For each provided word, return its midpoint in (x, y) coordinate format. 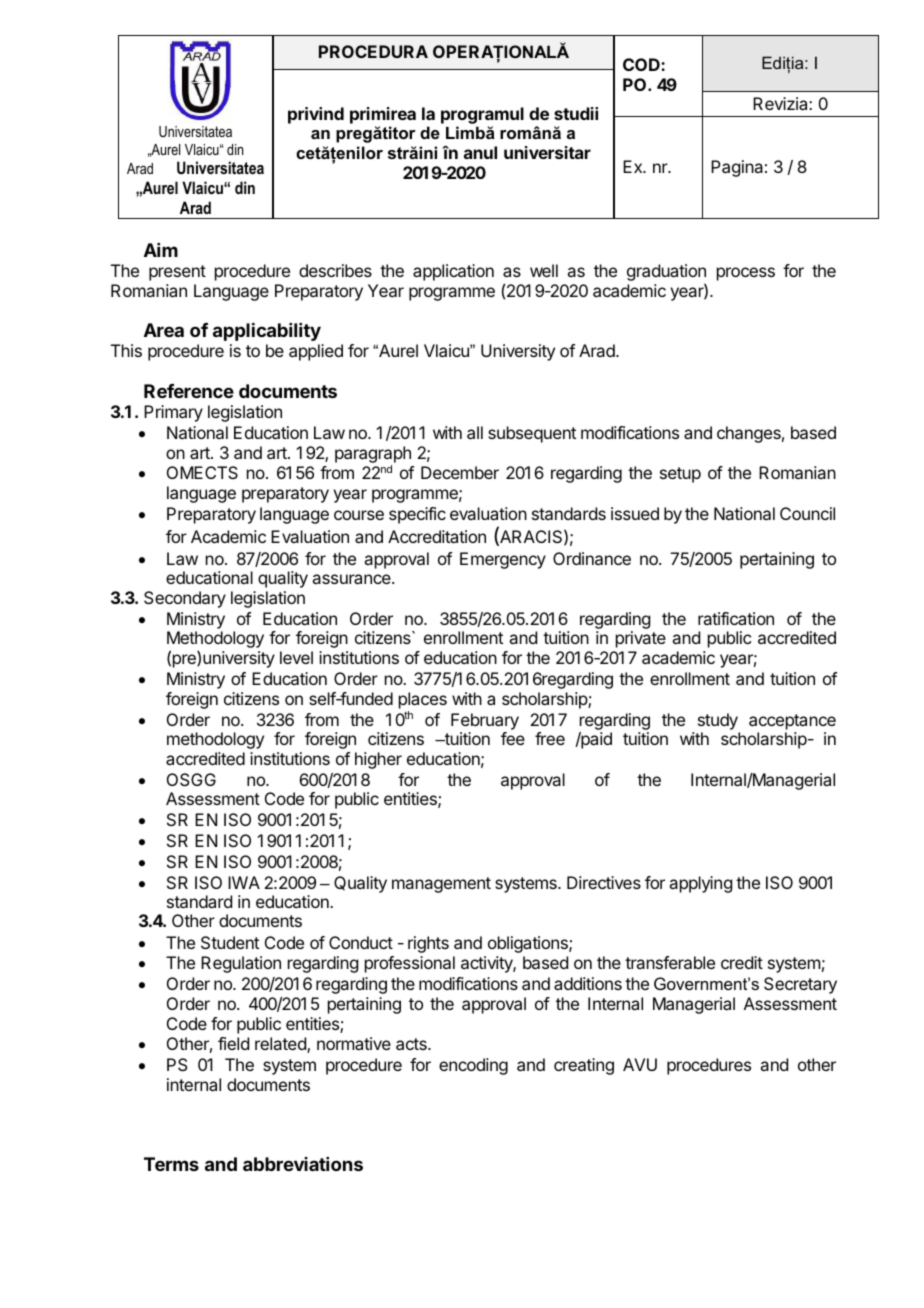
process (746, 274)
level (296, 657)
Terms (171, 1164)
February (485, 721)
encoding (473, 1066)
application (453, 272)
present (177, 273)
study (718, 721)
